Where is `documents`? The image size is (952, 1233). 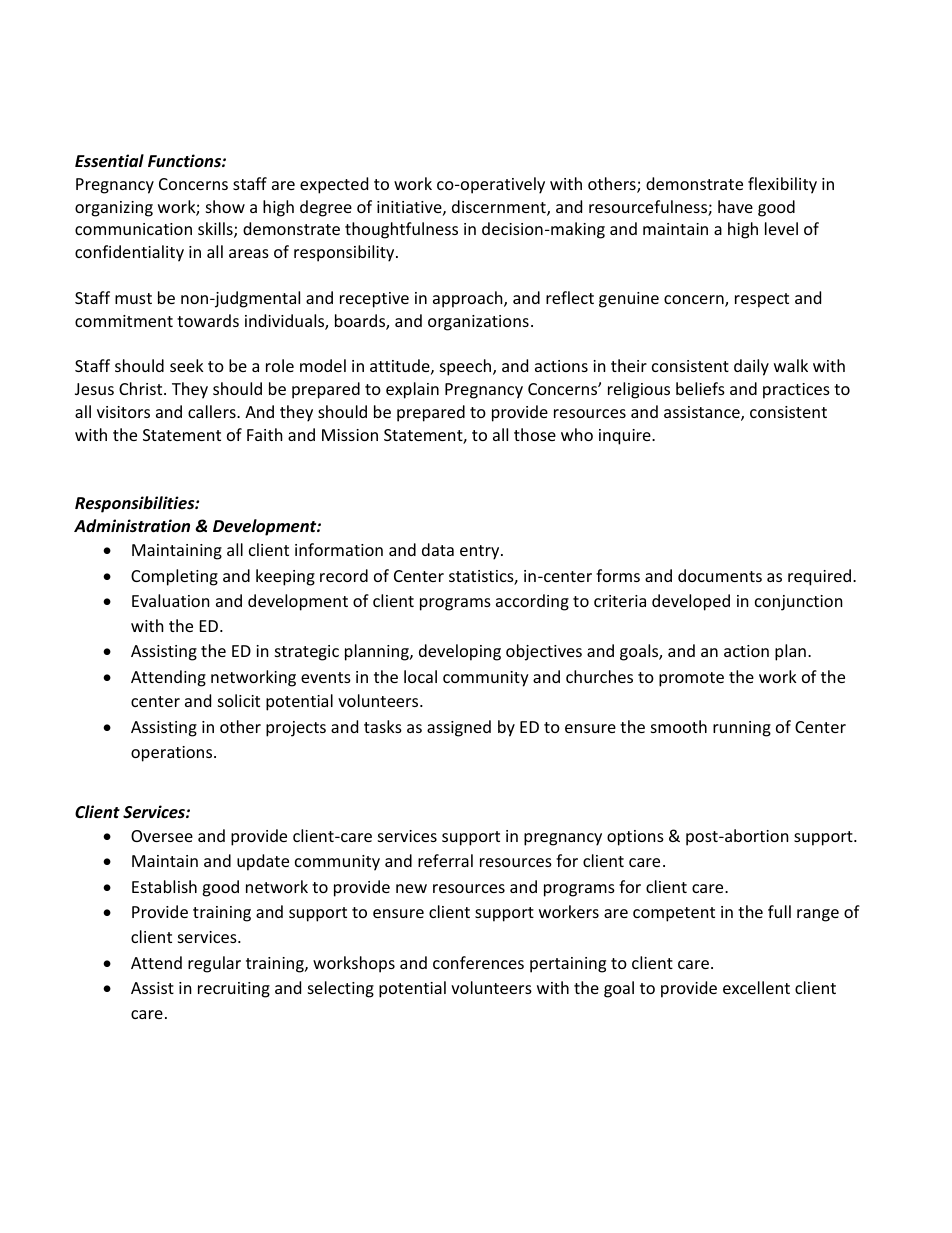 documents is located at coordinates (720, 575).
